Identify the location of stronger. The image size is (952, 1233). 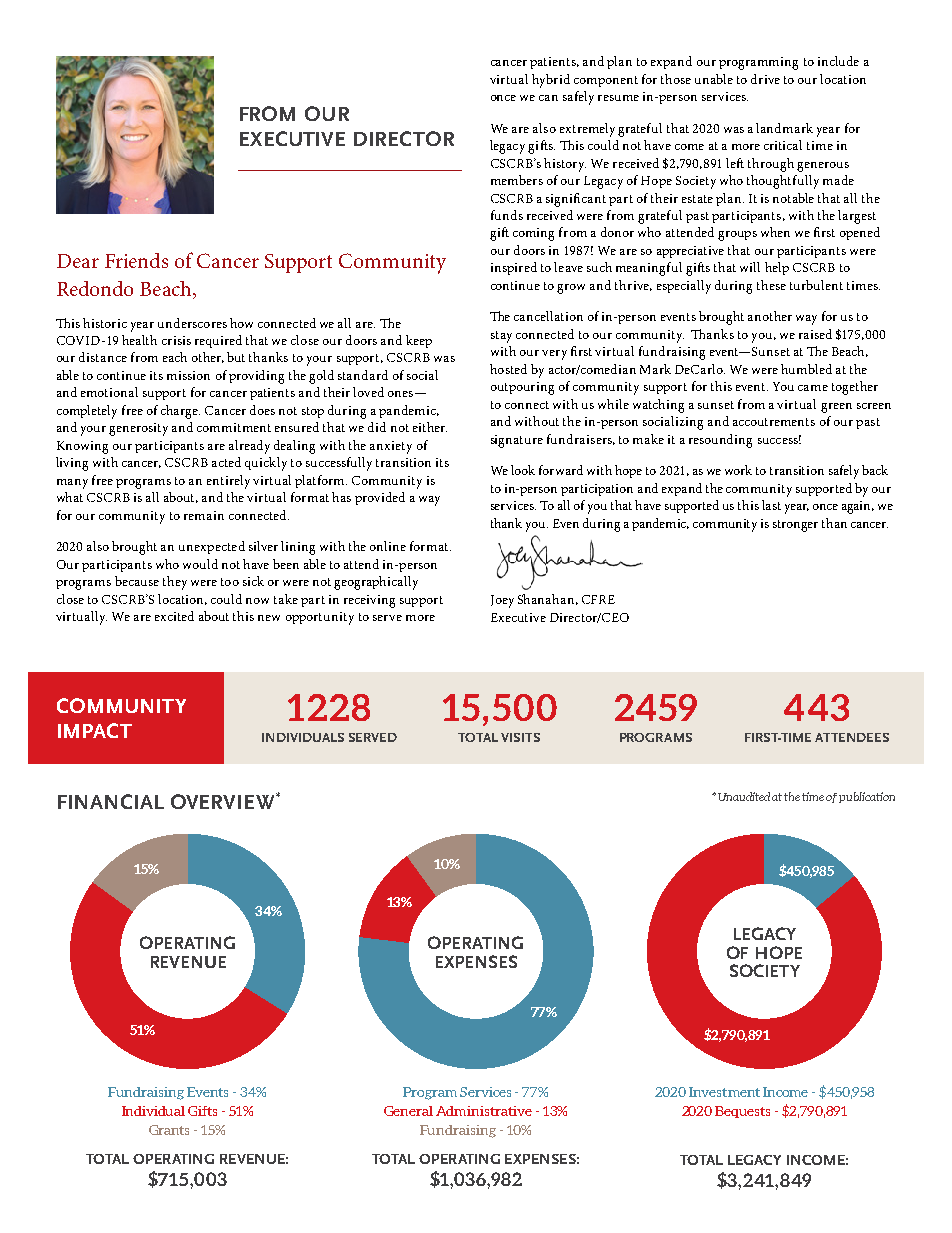
(795, 526).
